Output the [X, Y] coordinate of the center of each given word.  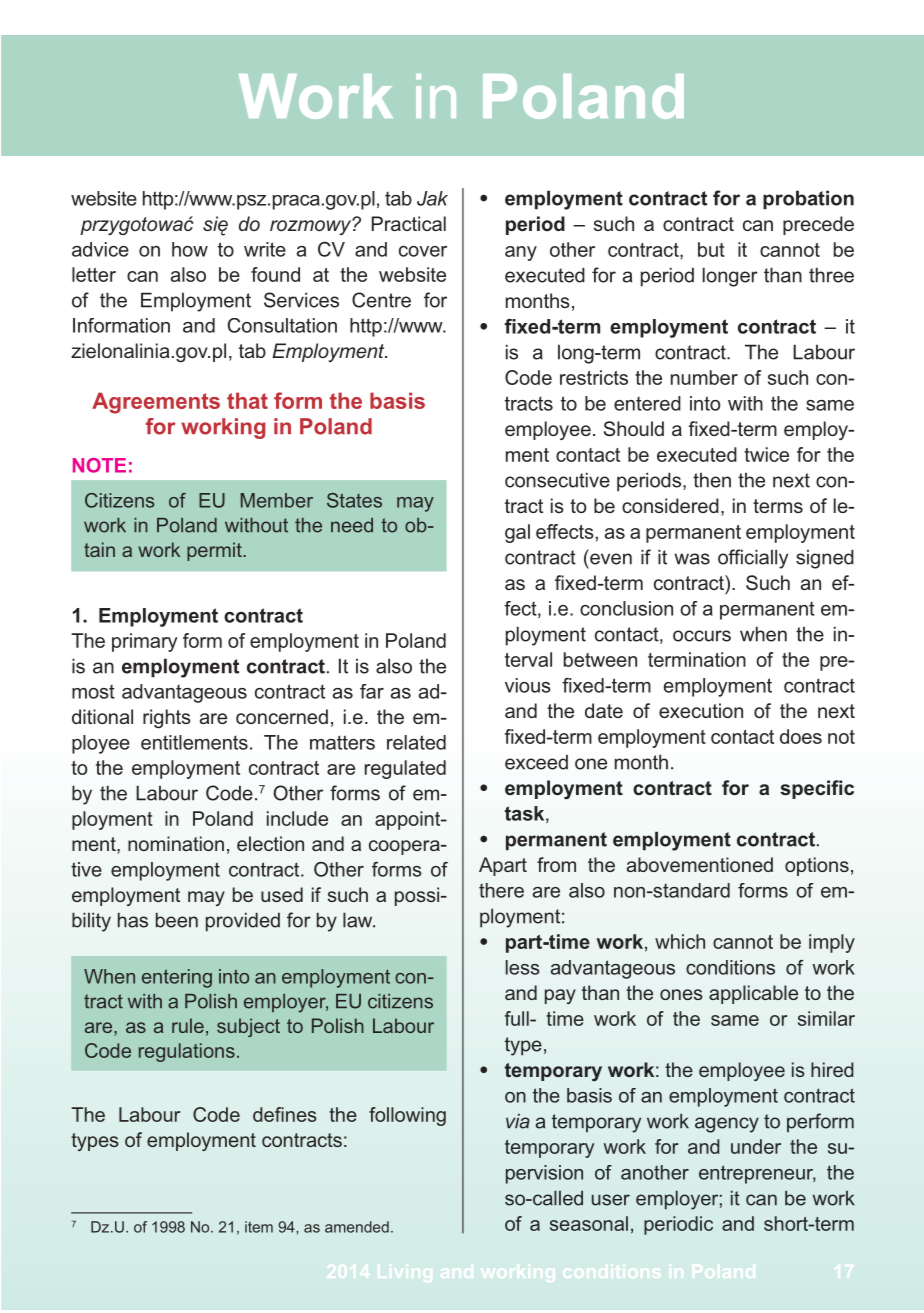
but [711, 249]
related [416, 742]
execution [701, 710]
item [259, 1227]
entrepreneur [757, 1174]
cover [423, 251]
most [93, 691]
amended [357, 1227]
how [190, 249]
